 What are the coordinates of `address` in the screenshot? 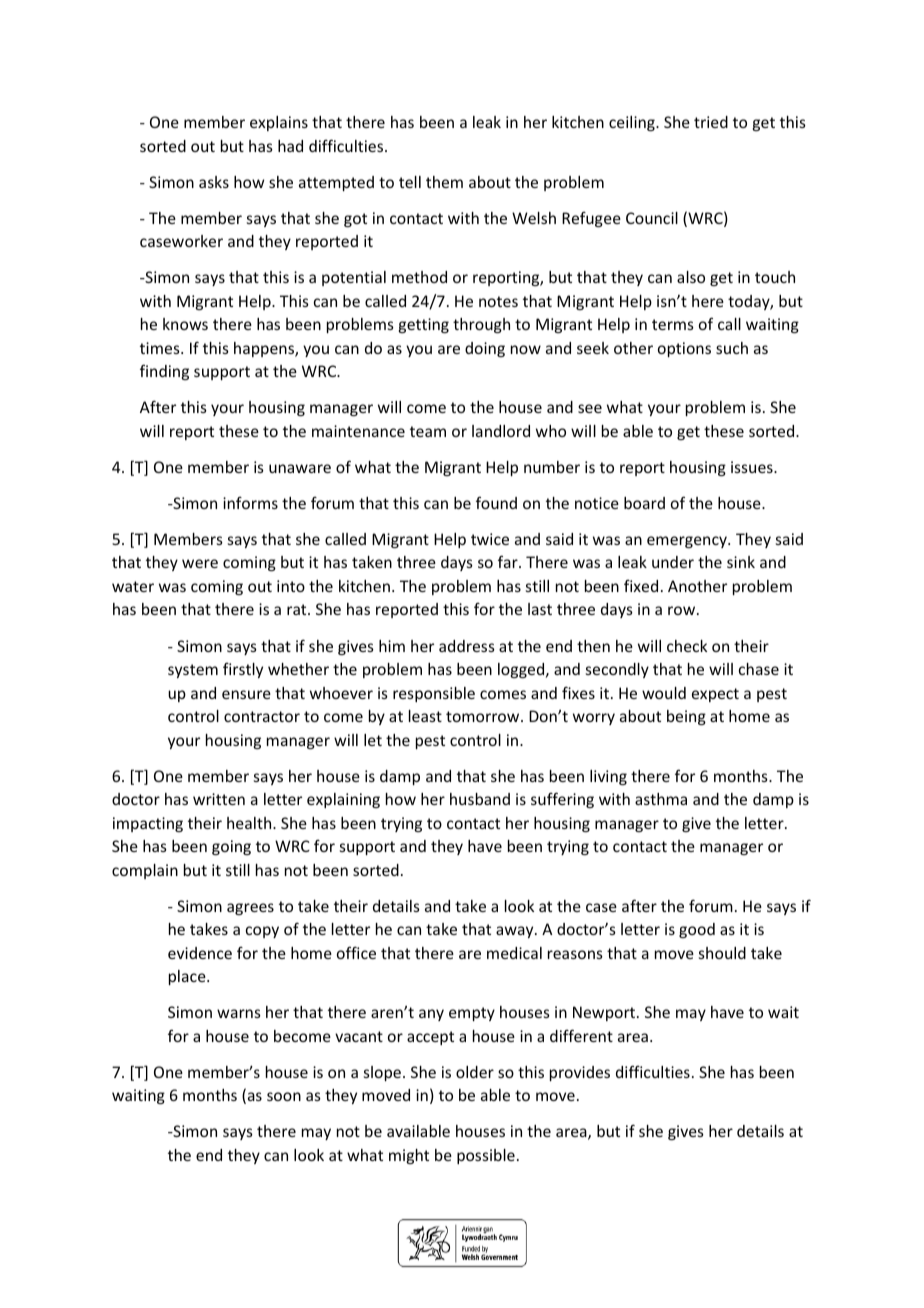 It's located at (467, 646).
